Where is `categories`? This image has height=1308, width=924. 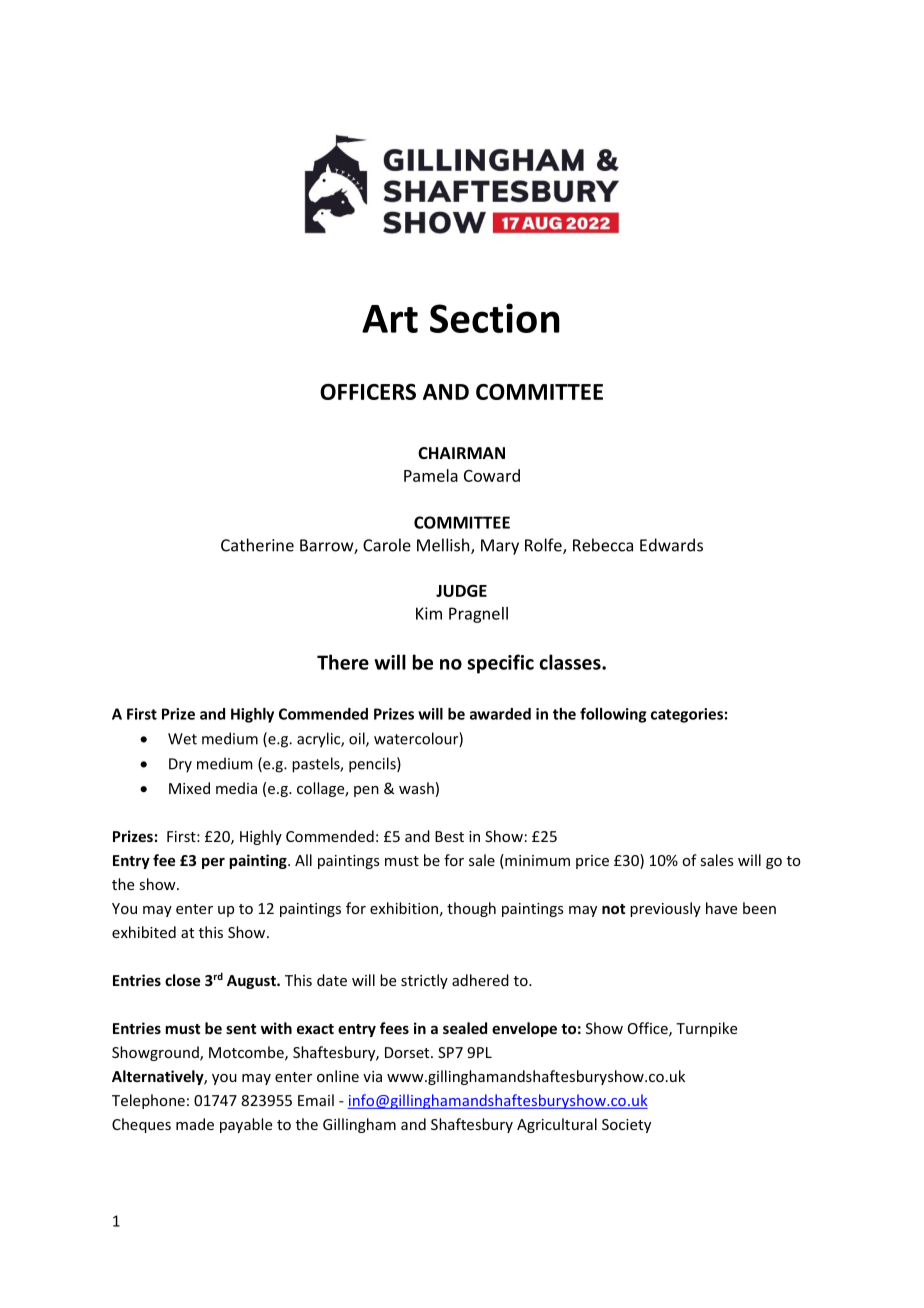
categories is located at coordinates (687, 715).
